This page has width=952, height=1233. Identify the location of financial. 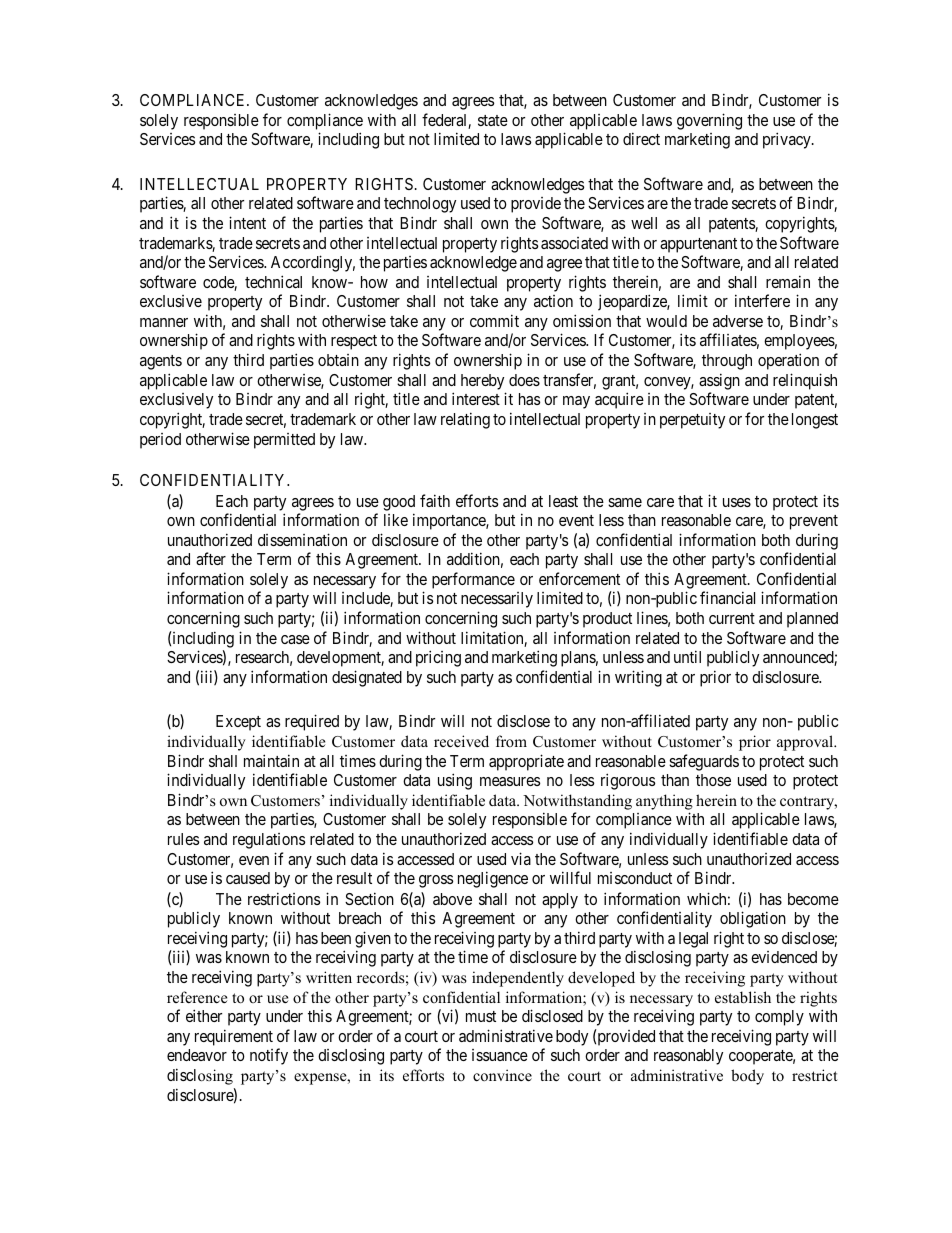
(727, 597).
